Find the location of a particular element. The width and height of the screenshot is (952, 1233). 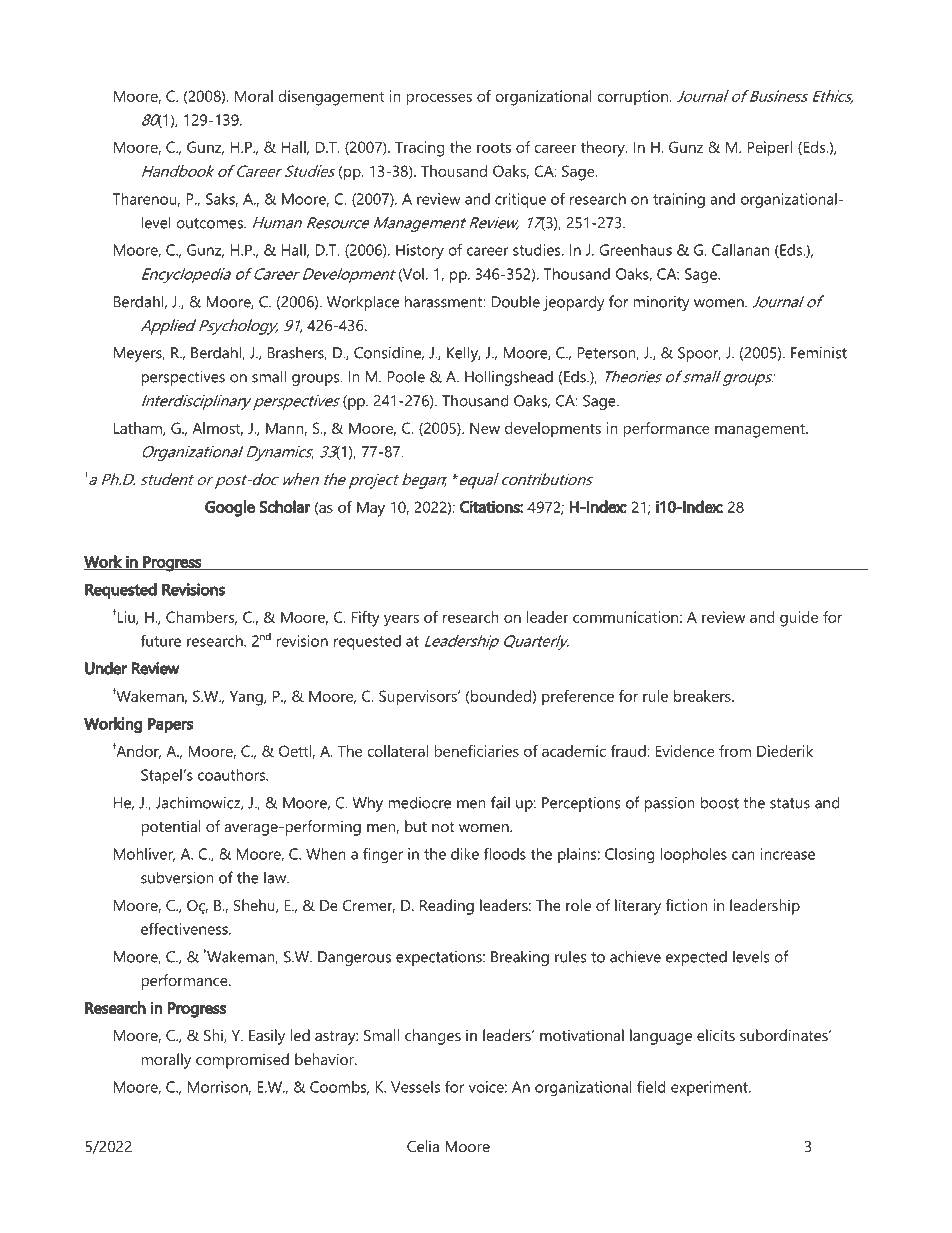

compromised is located at coordinates (242, 1061).
